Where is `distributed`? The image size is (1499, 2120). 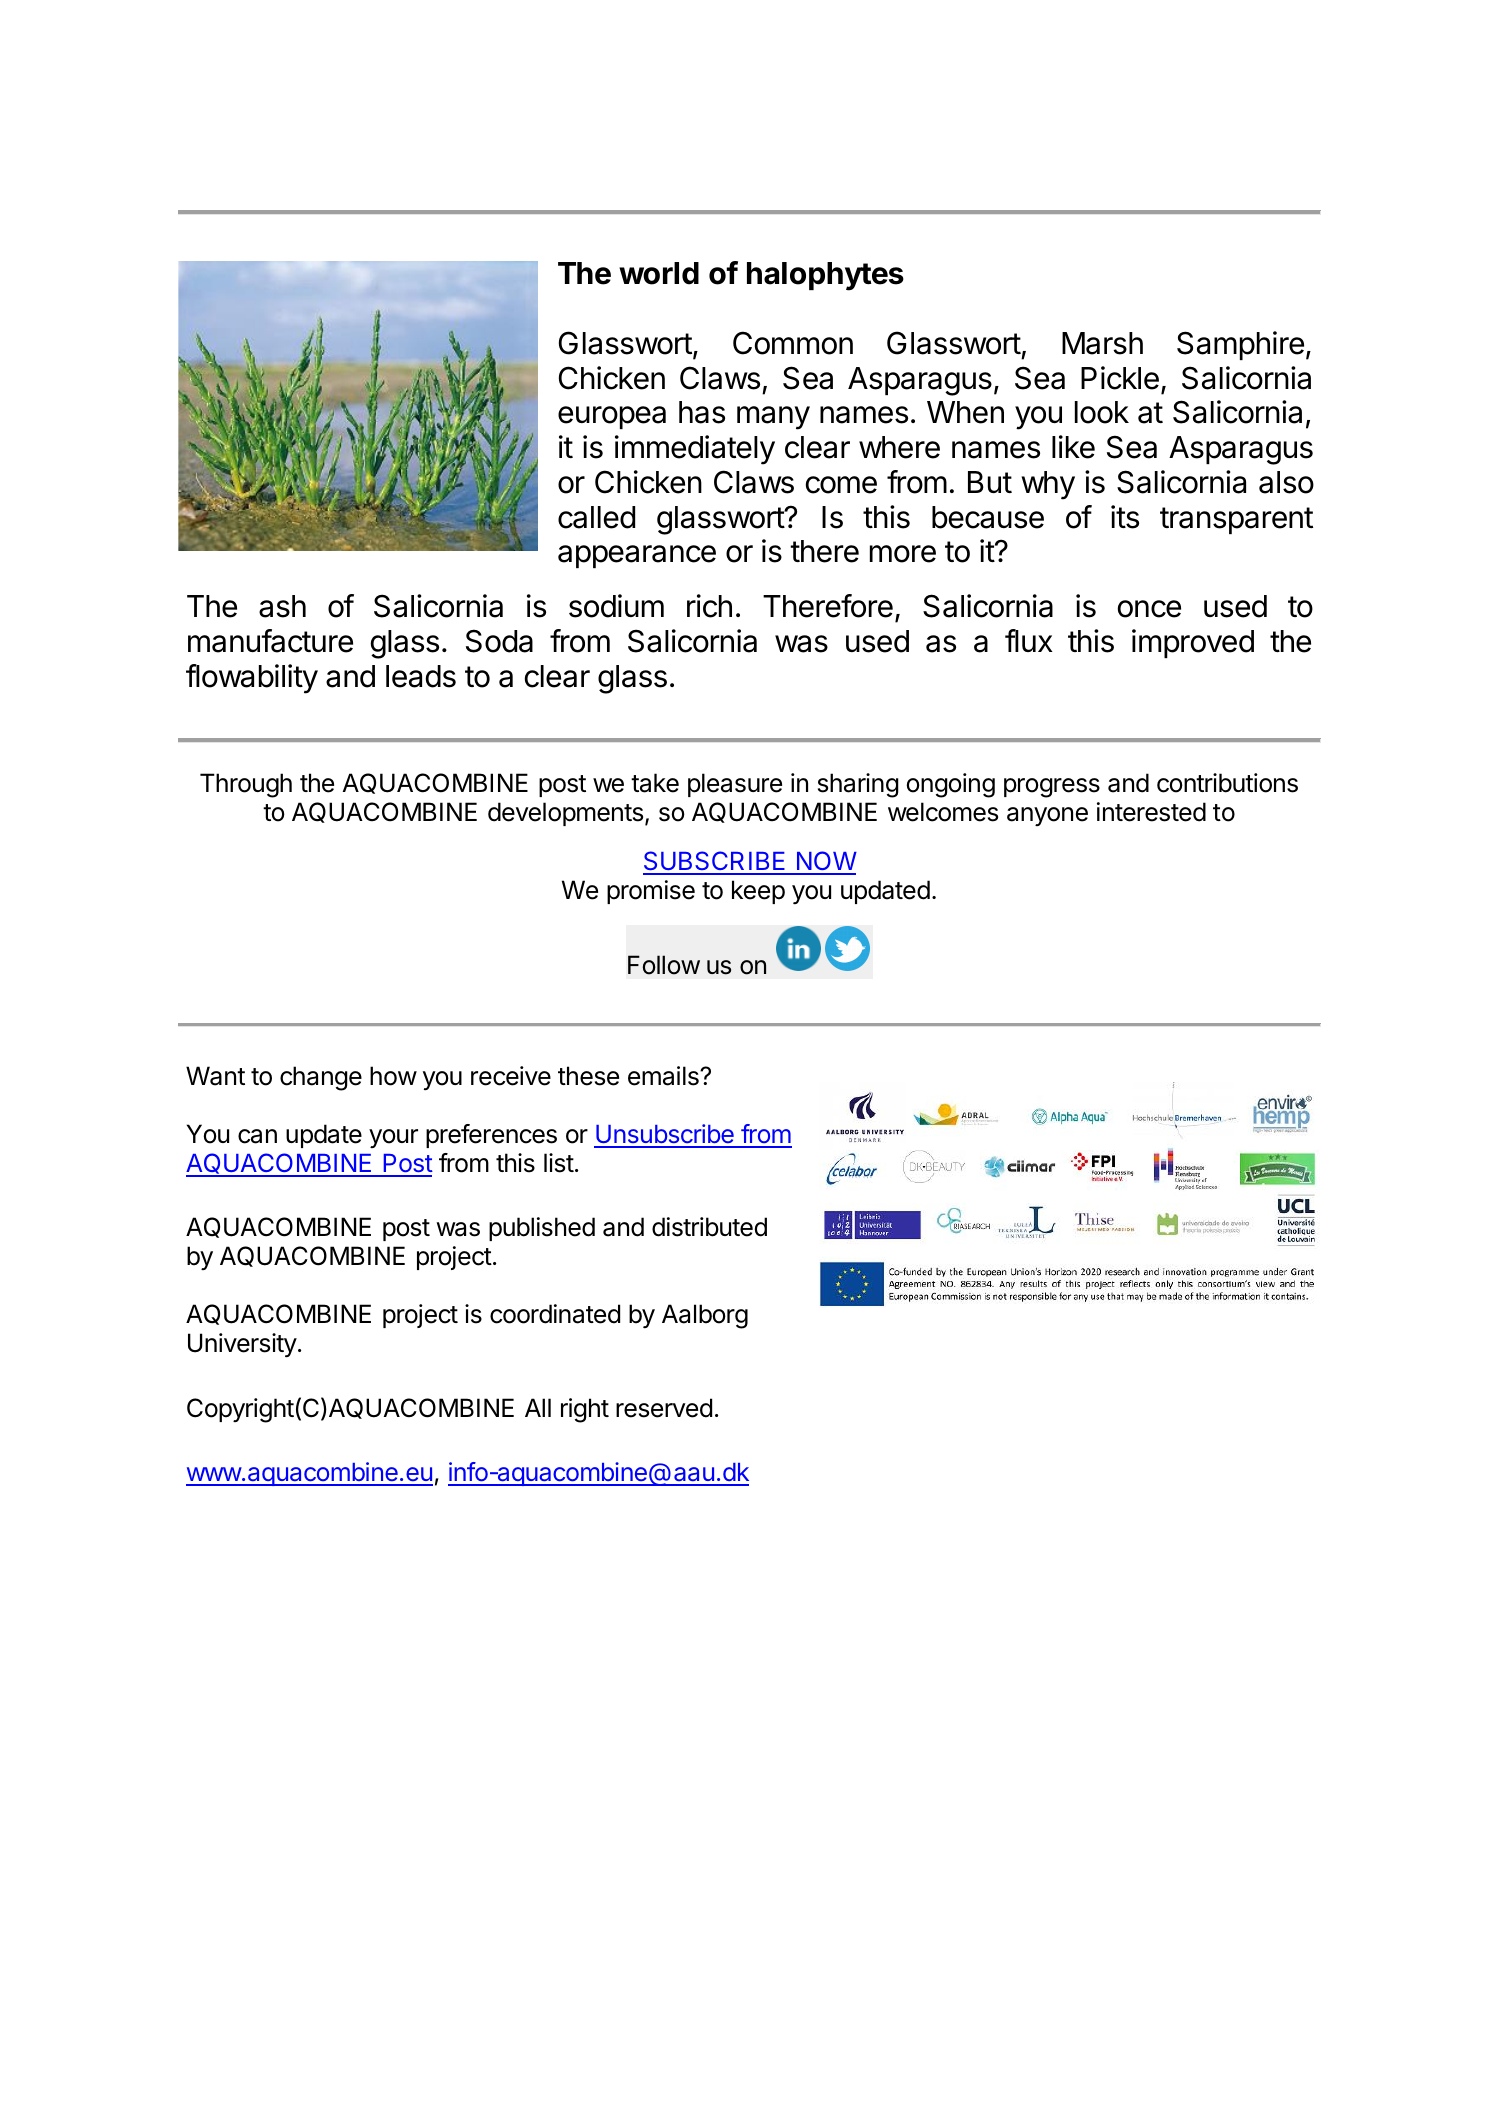
distributed is located at coordinates (709, 1227).
